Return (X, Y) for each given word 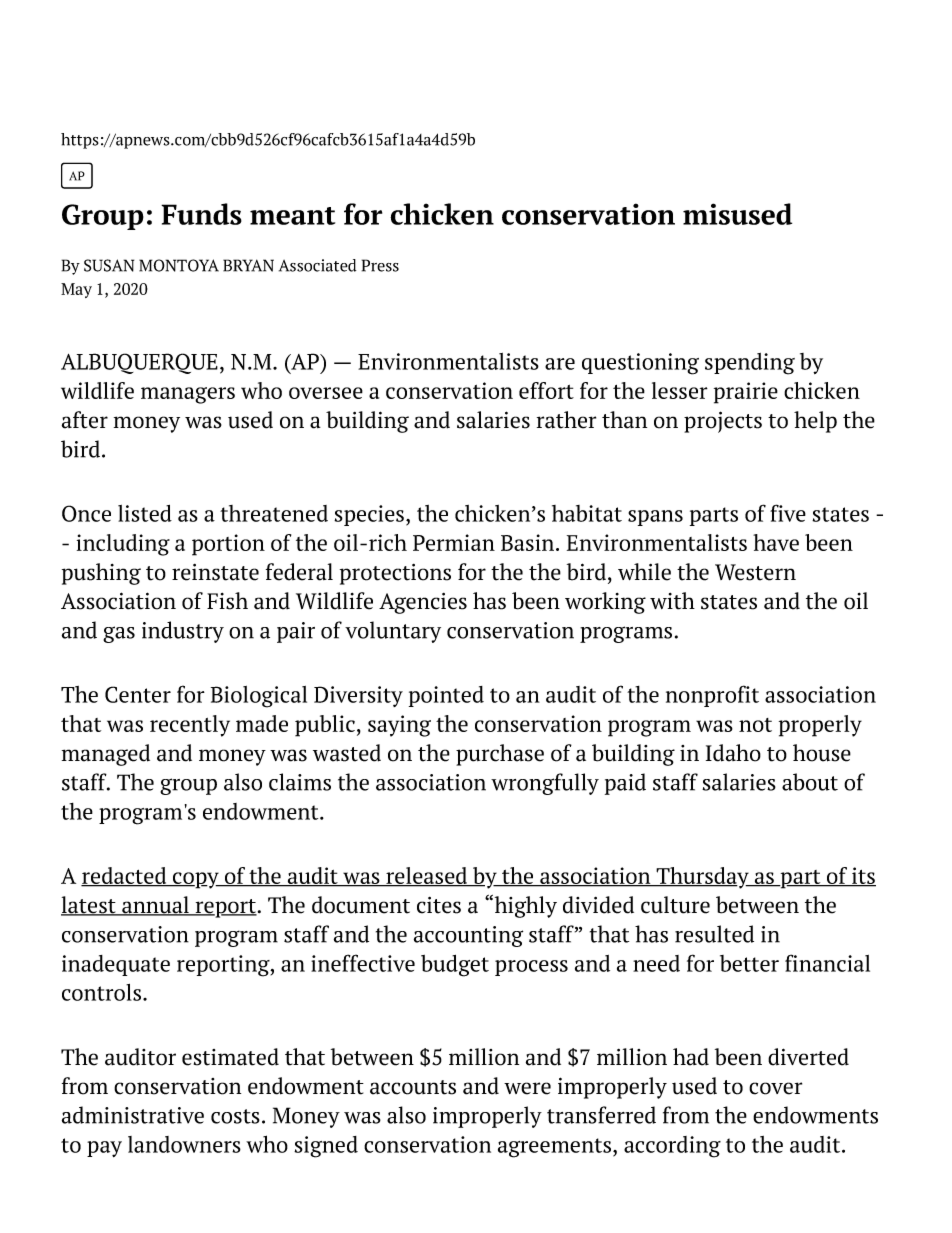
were (527, 1088)
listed (145, 513)
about (810, 782)
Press (380, 265)
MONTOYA (179, 265)
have (776, 542)
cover (775, 1088)
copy (196, 880)
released (427, 877)
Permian (454, 542)
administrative (133, 1115)
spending (750, 364)
